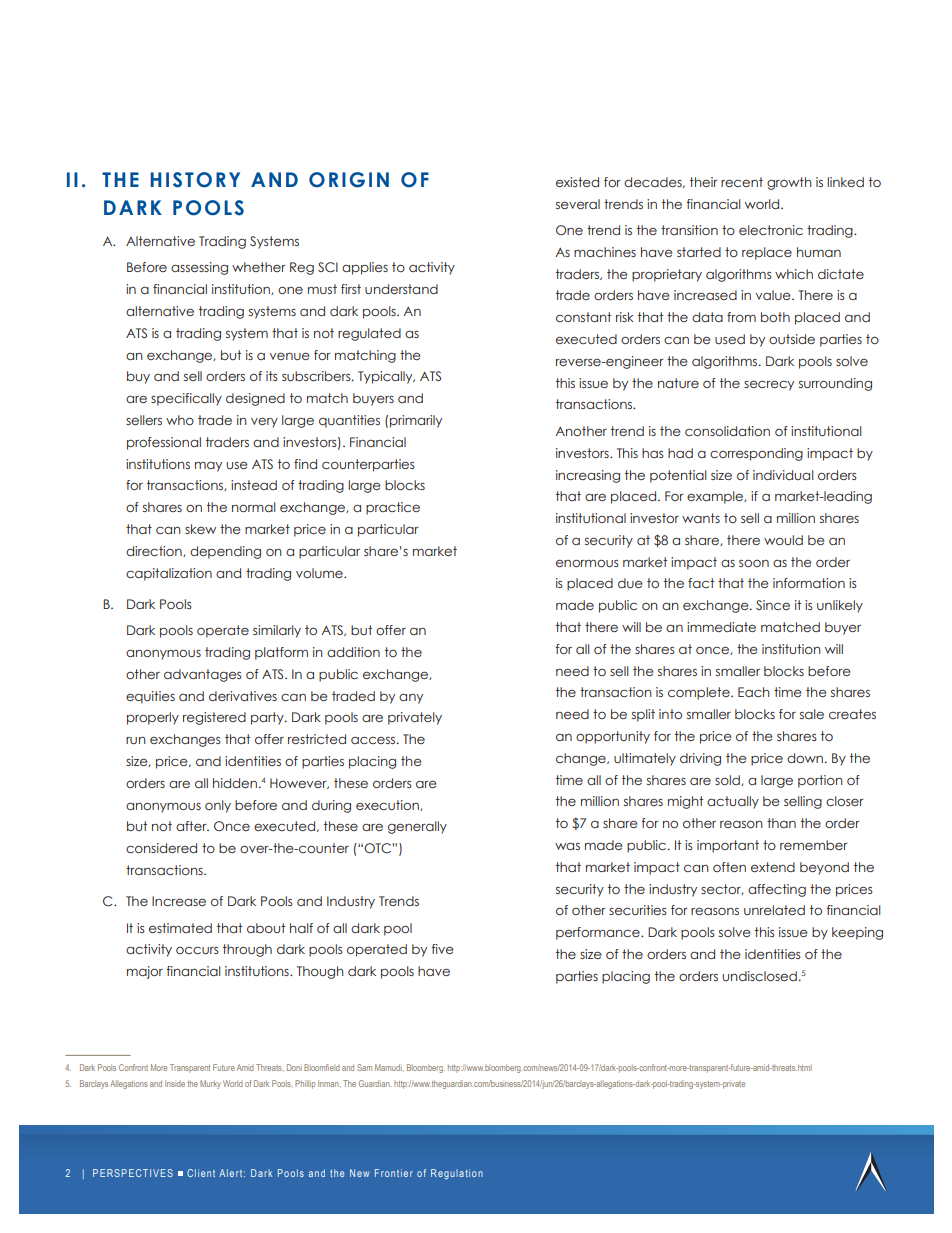  What do you see at coordinates (210, 1084) in the image?
I see `Murky` at bounding box center [210, 1084].
